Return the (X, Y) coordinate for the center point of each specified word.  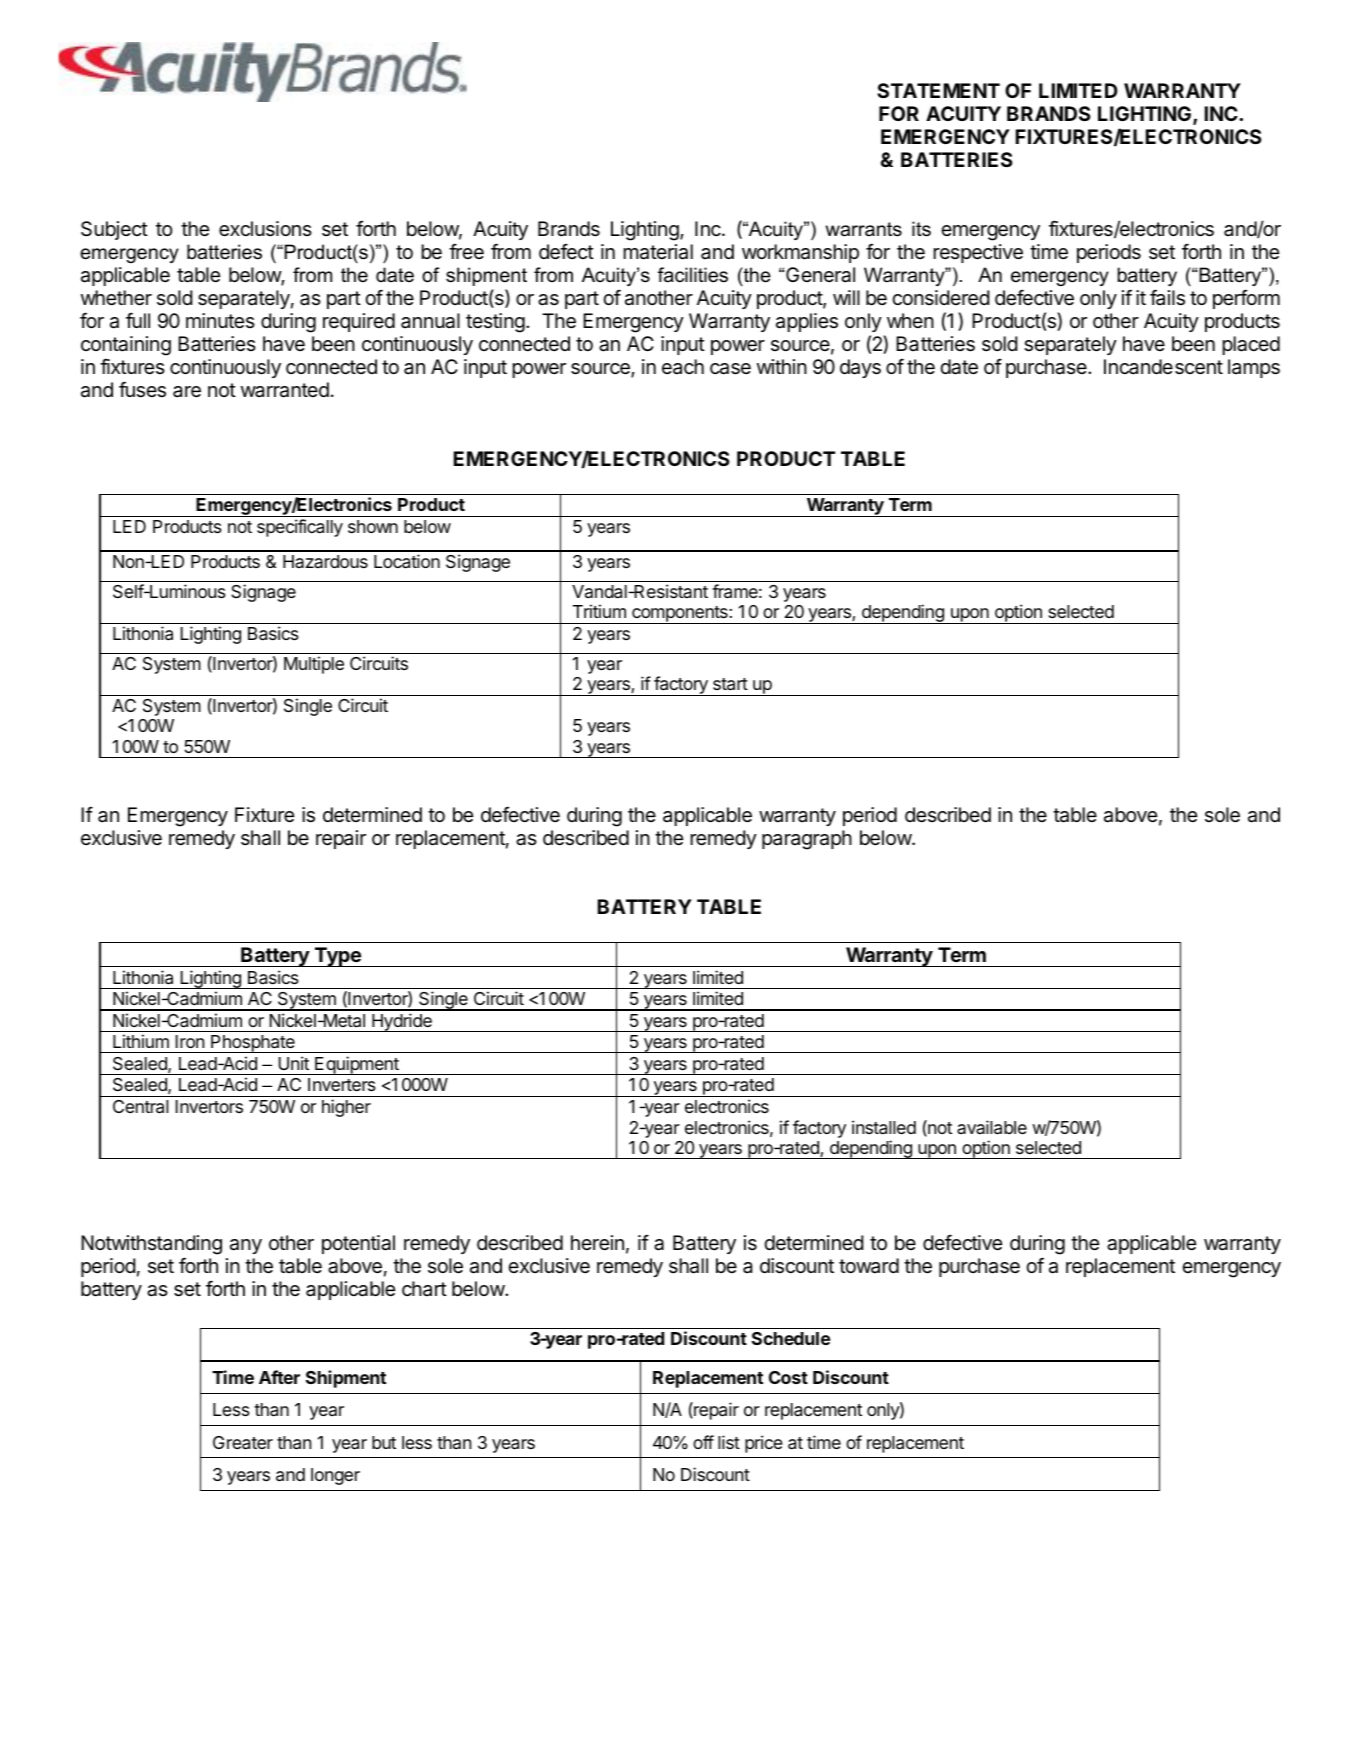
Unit (294, 1063)
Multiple (314, 665)
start (730, 684)
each (683, 367)
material (658, 252)
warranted (285, 390)
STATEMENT (938, 90)
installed (884, 1127)
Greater (243, 1443)
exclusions (265, 229)
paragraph (807, 840)
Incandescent (1163, 367)
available (992, 1127)
